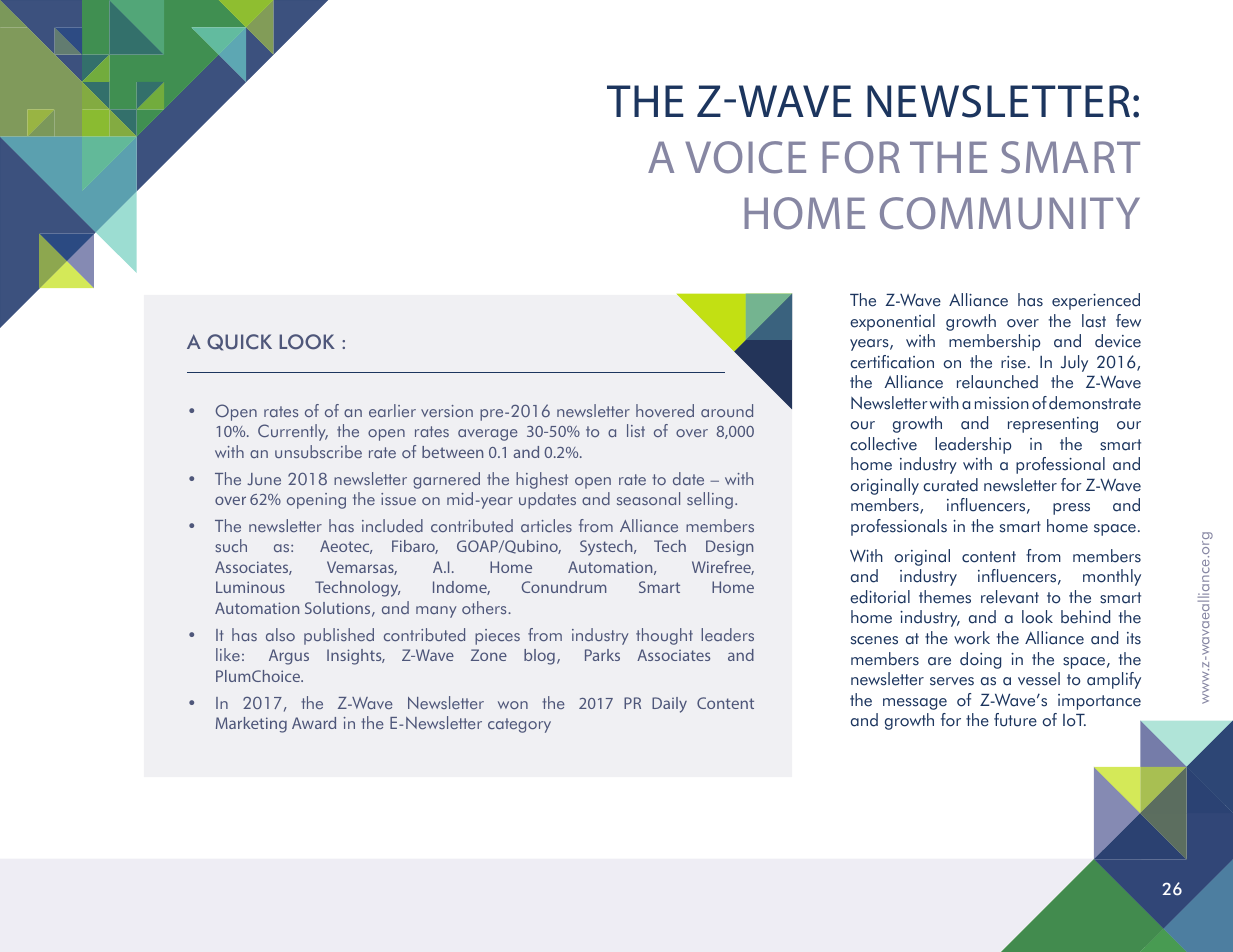 The image size is (1233, 952). Describe the element at coordinates (669, 705) in the screenshot. I see `Daily` at that location.
